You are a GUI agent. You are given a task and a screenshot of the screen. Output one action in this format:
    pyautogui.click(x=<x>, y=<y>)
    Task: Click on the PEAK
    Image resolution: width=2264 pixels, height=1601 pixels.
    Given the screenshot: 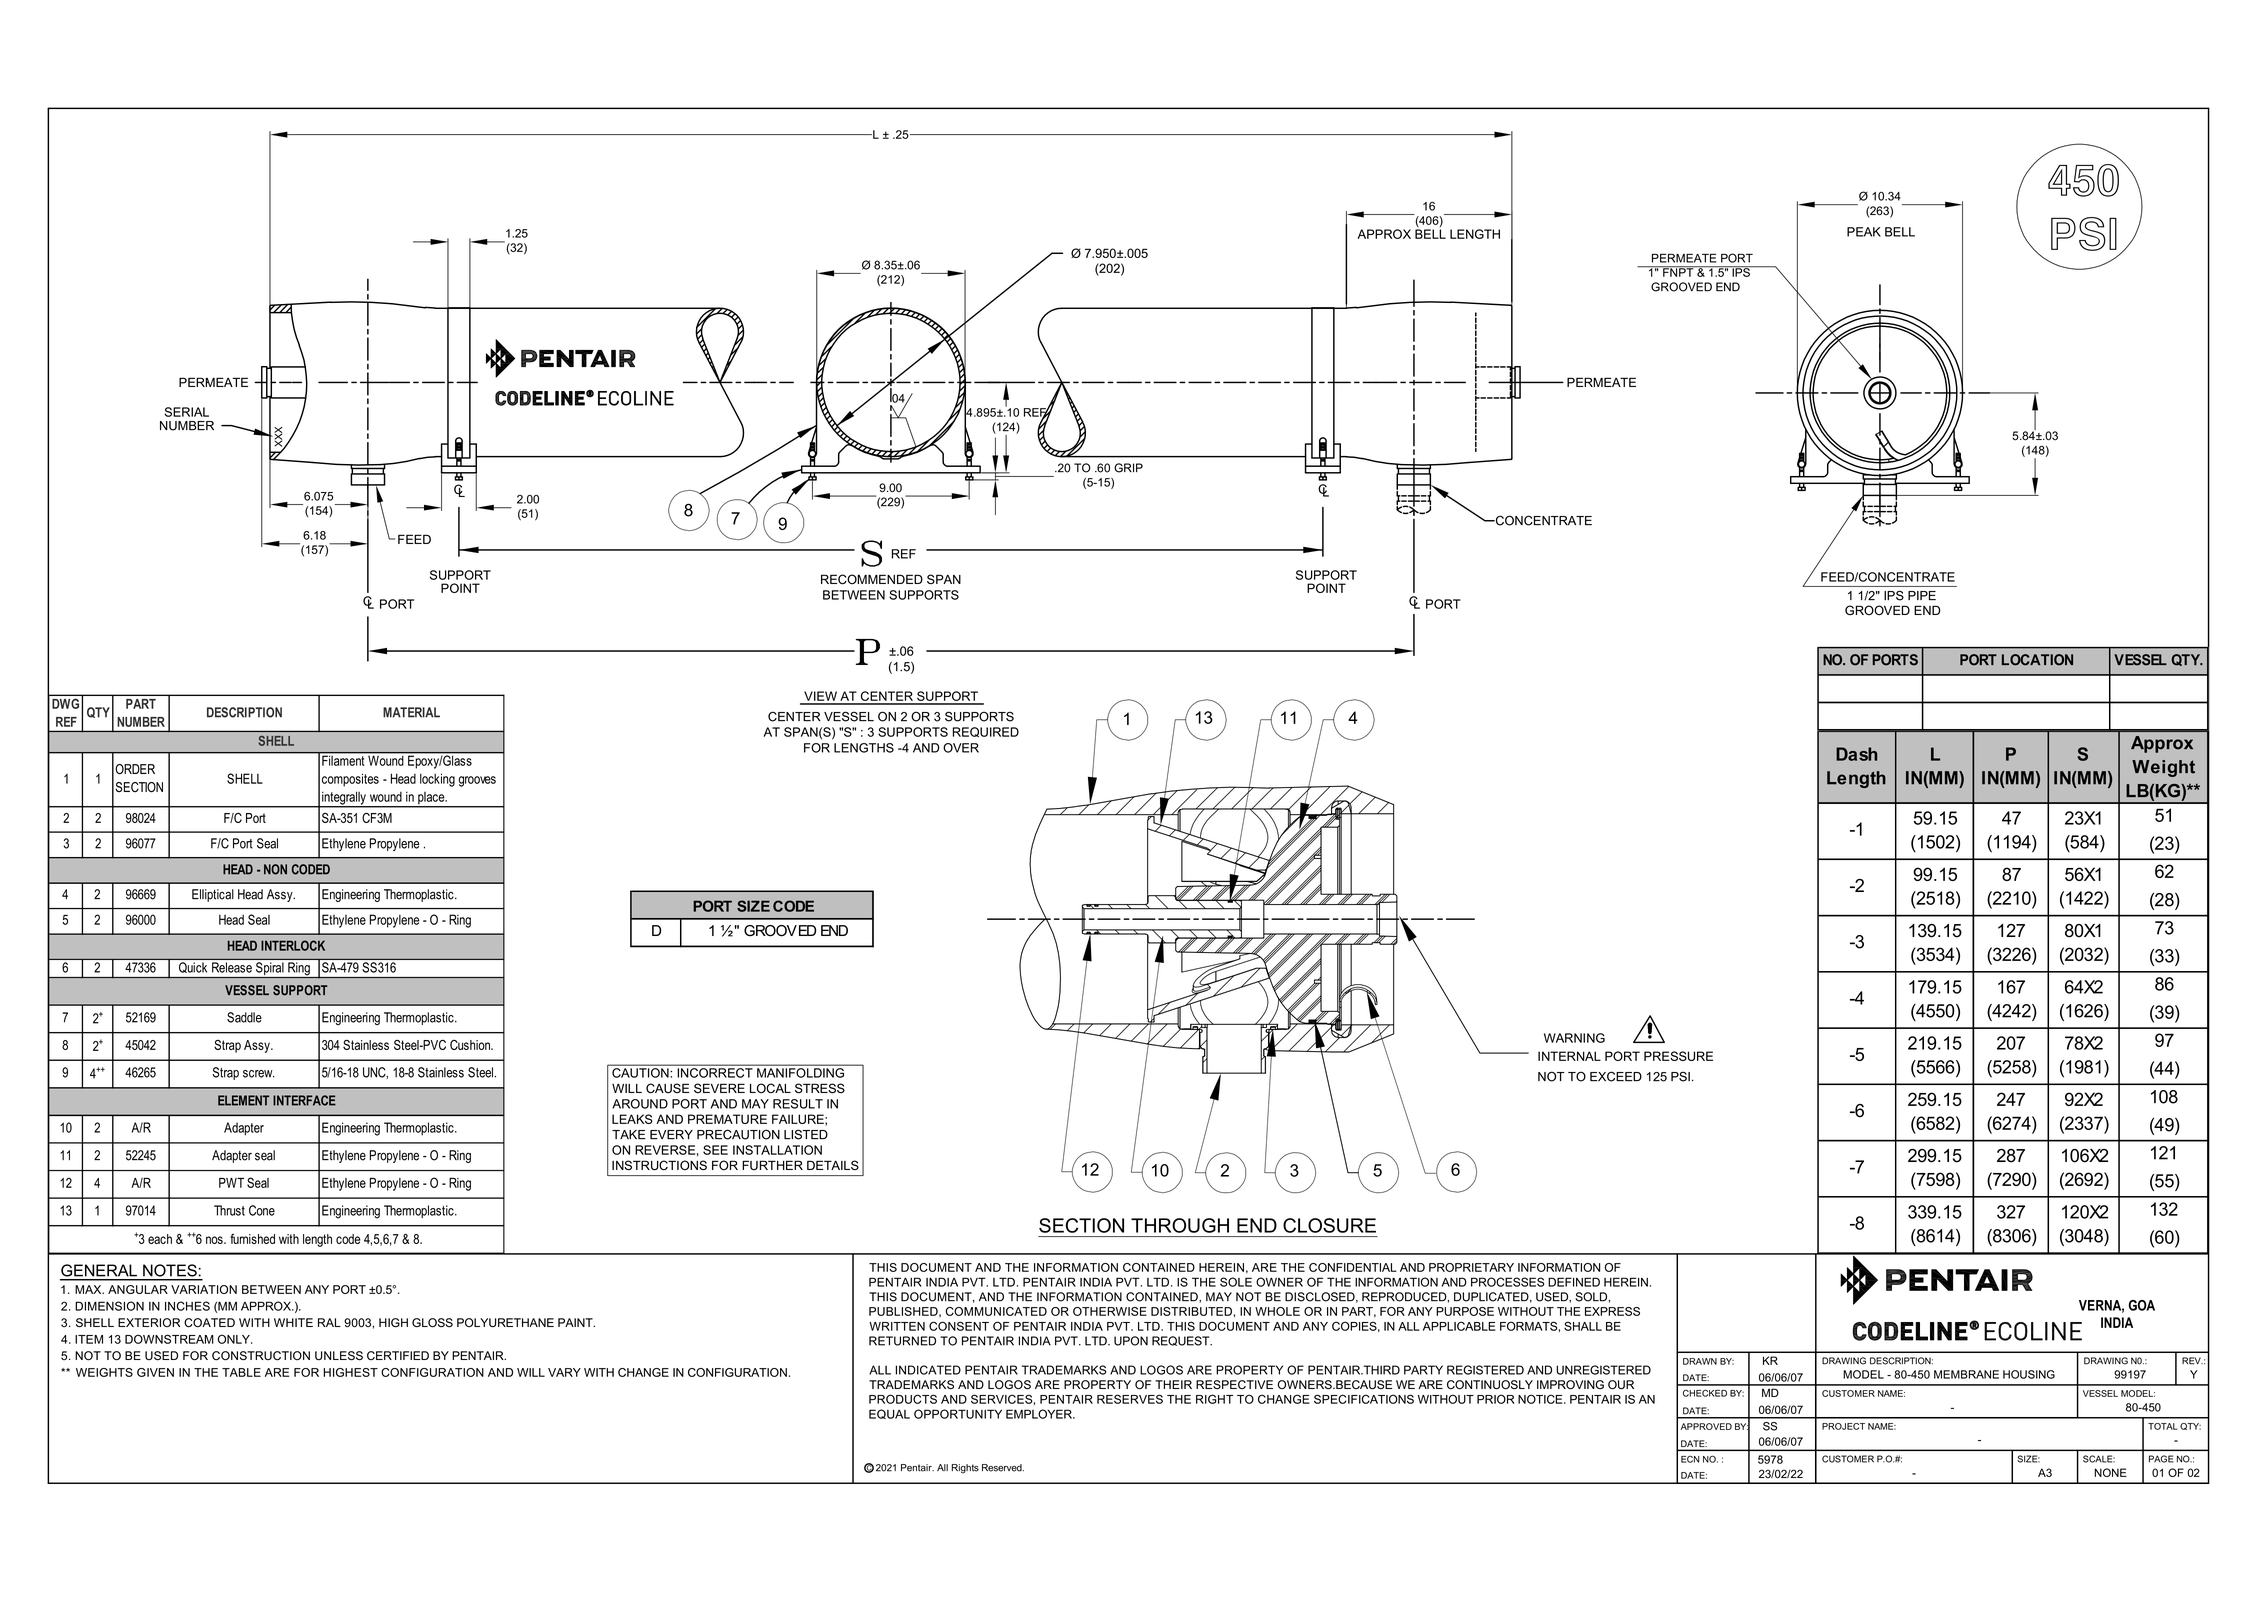 What is the action you would take?
    pyautogui.click(x=1864, y=232)
